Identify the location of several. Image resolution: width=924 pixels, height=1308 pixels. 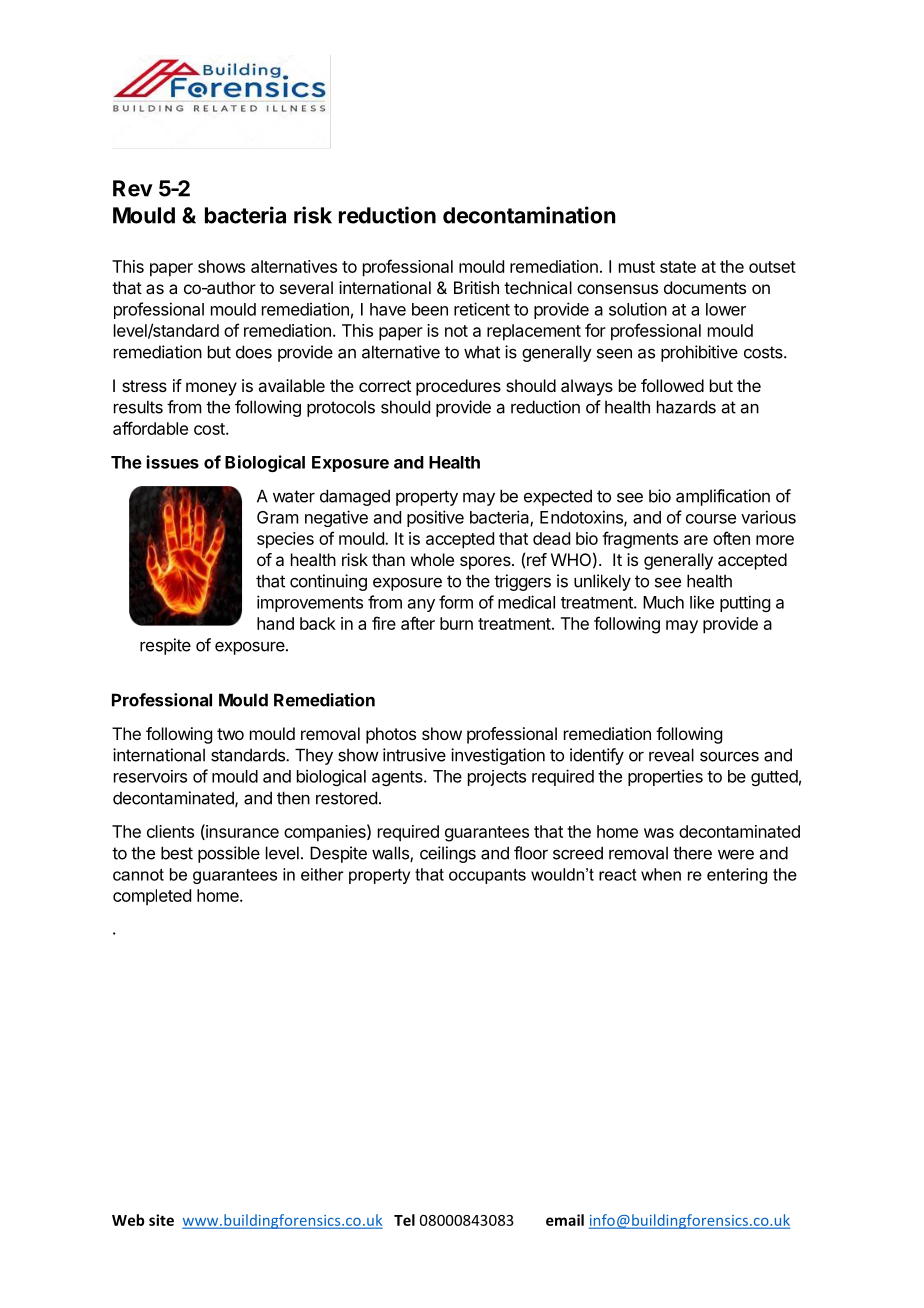
(306, 287).
